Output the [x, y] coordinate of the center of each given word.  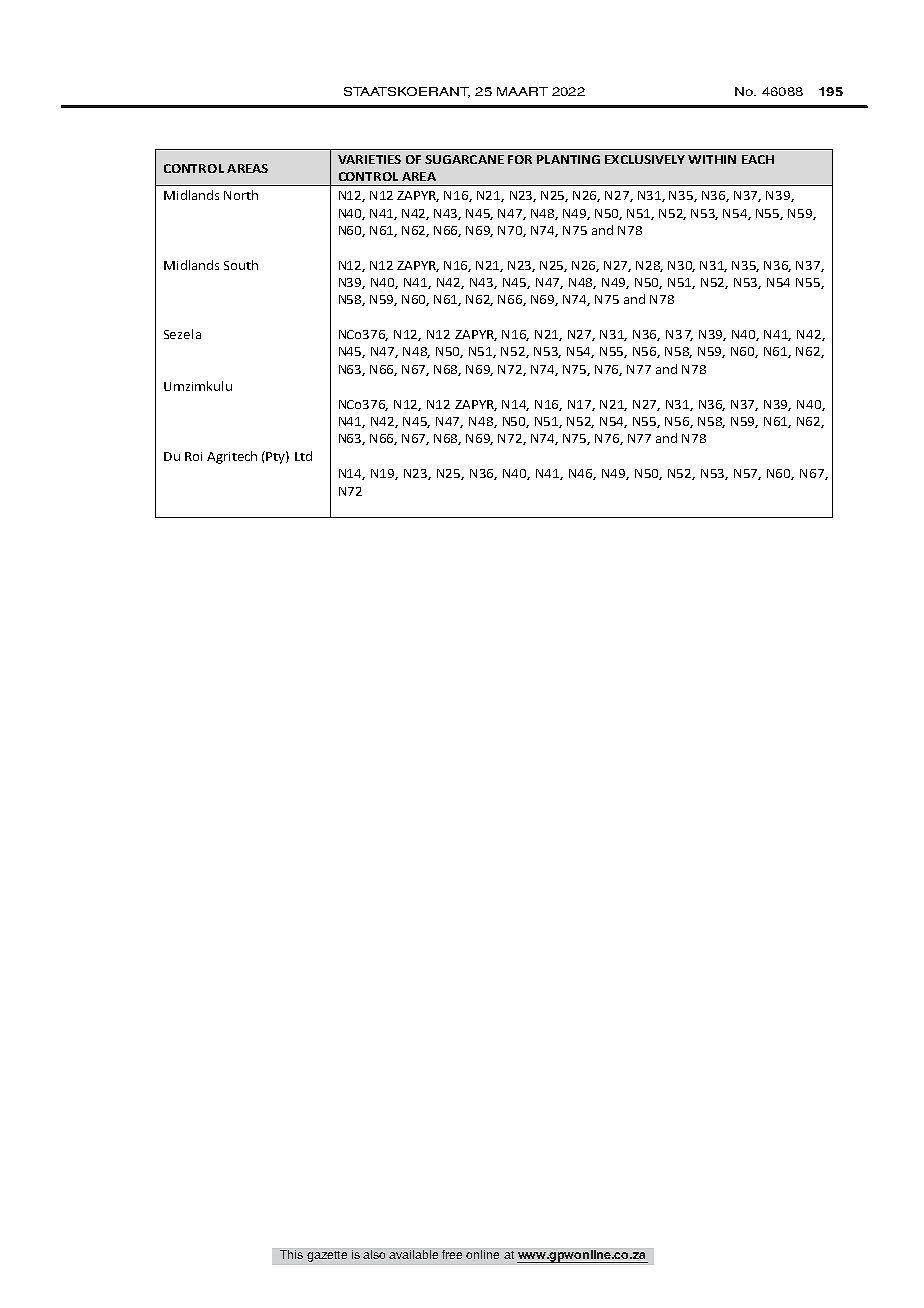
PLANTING [568, 159]
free [452, 1254]
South [241, 265]
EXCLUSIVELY [645, 159]
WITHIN [712, 159]
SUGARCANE [464, 159]
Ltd [303, 456]
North [241, 195]
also [374, 1254]
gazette [327, 1256]
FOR [520, 159]
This [291, 1254]
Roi [193, 456]
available [413, 1254]
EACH [758, 159]
